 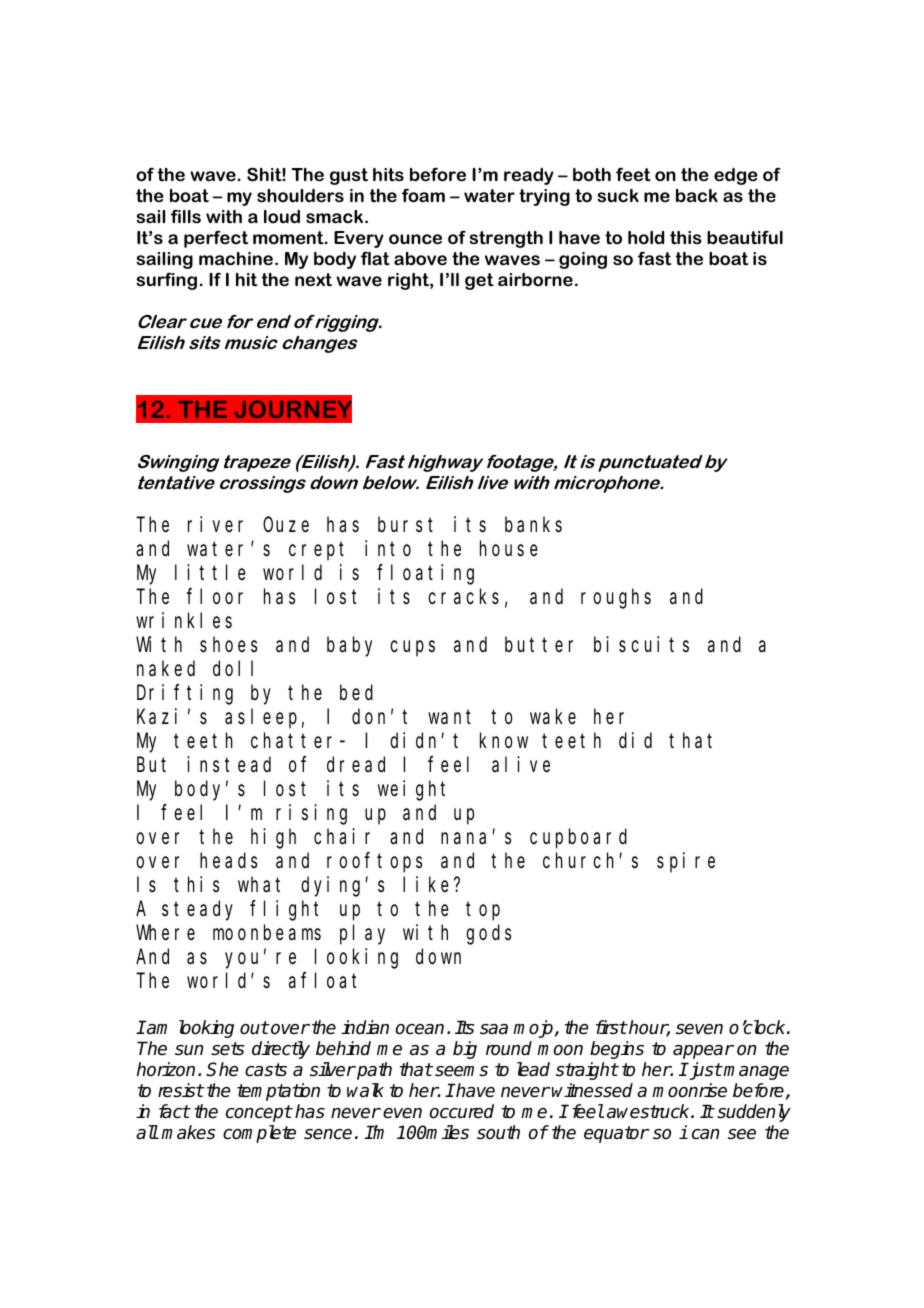 What do you see at coordinates (461, 1111) in the screenshot?
I see `occured` at bounding box center [461, 1111].
